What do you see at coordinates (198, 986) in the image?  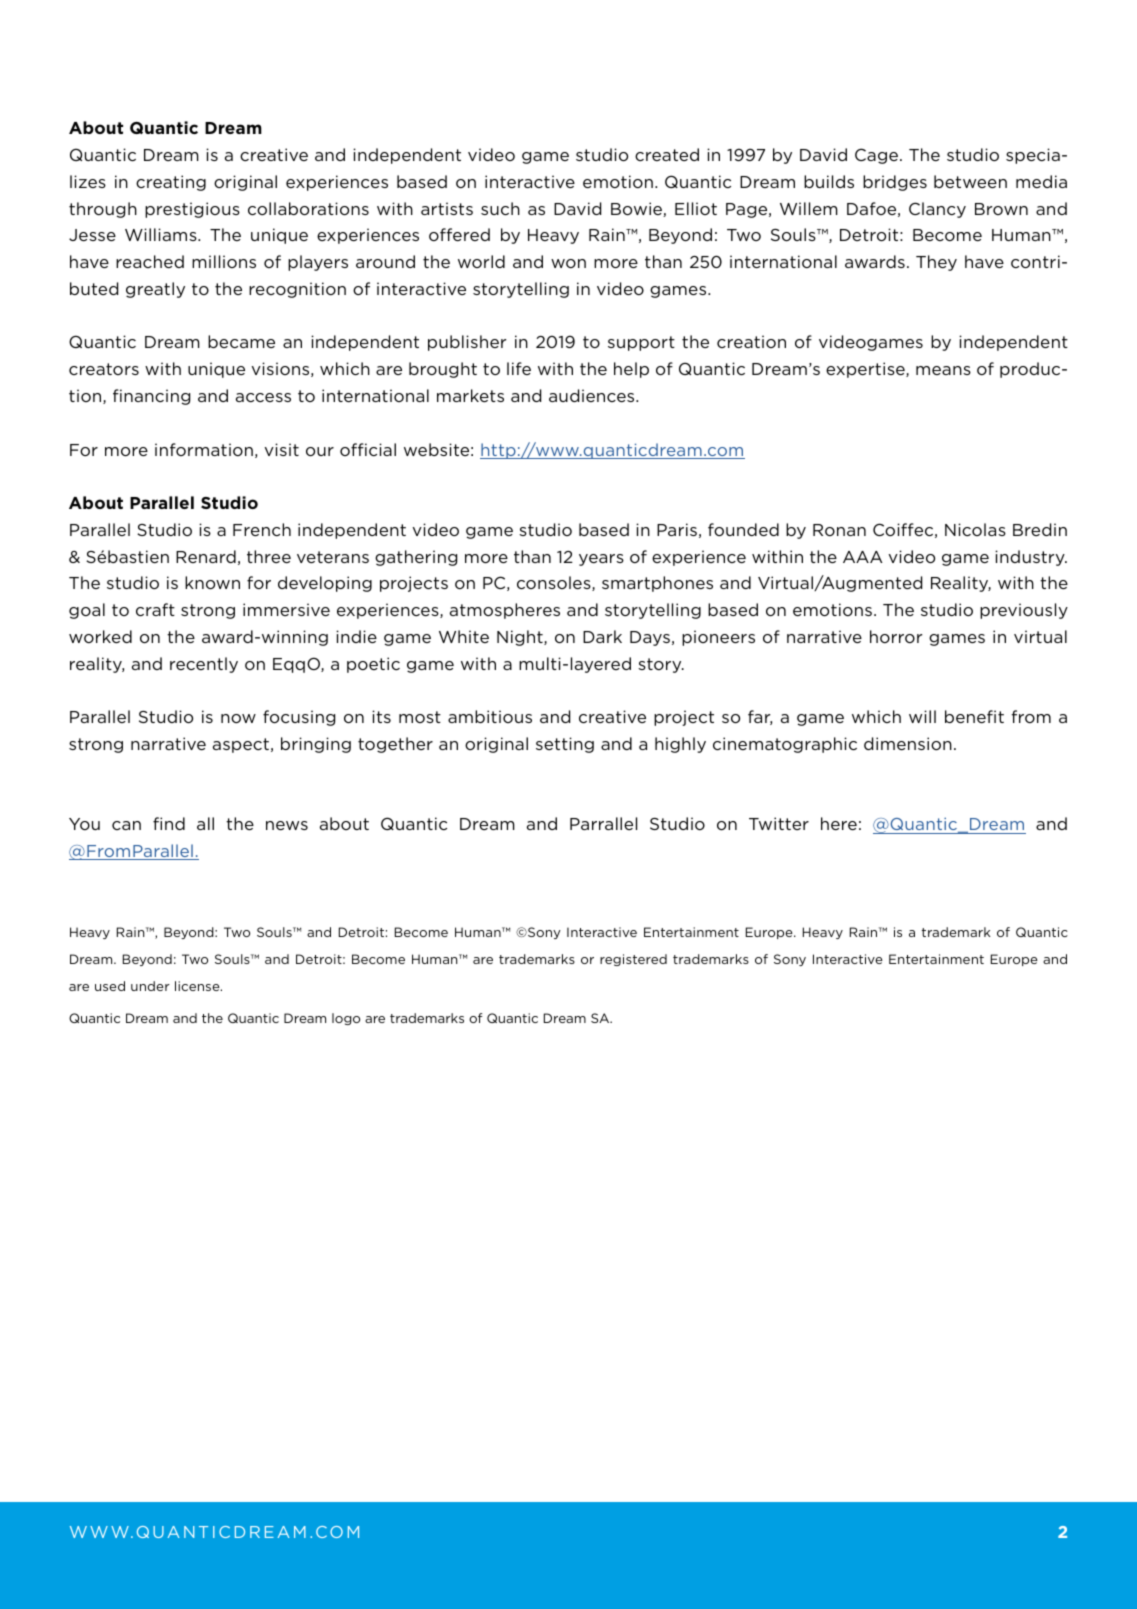 I see `license` at bounding box center [198, 986].
